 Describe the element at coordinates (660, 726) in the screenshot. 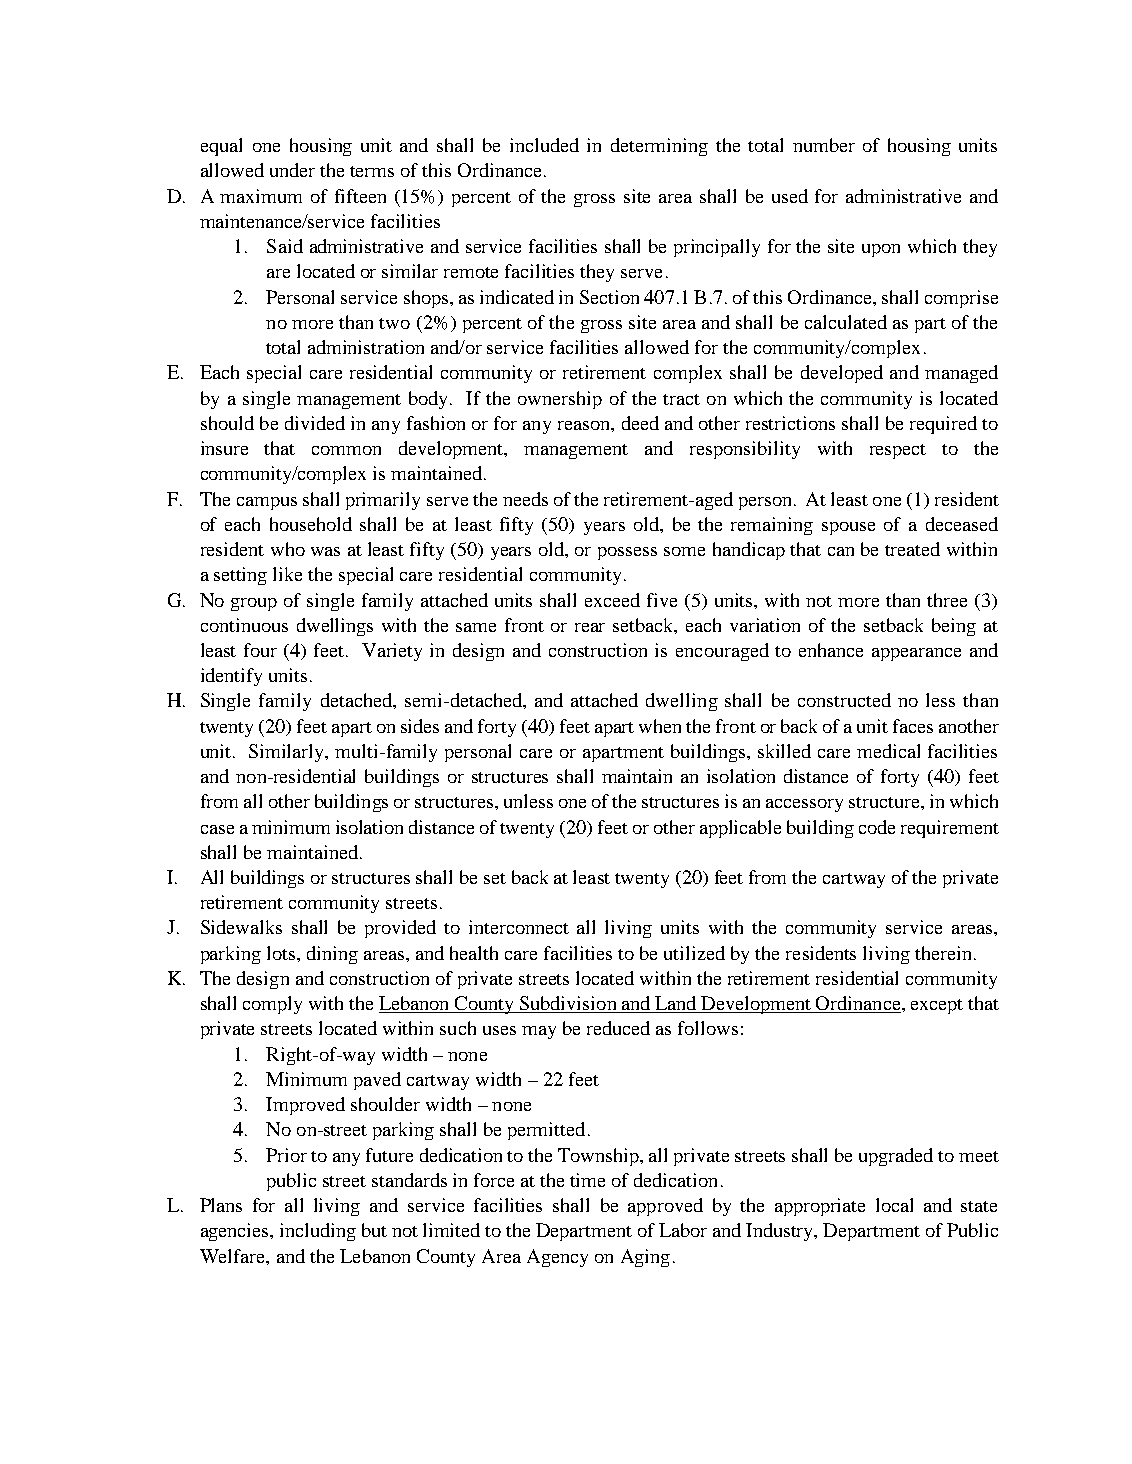

I see `when` at that location.
